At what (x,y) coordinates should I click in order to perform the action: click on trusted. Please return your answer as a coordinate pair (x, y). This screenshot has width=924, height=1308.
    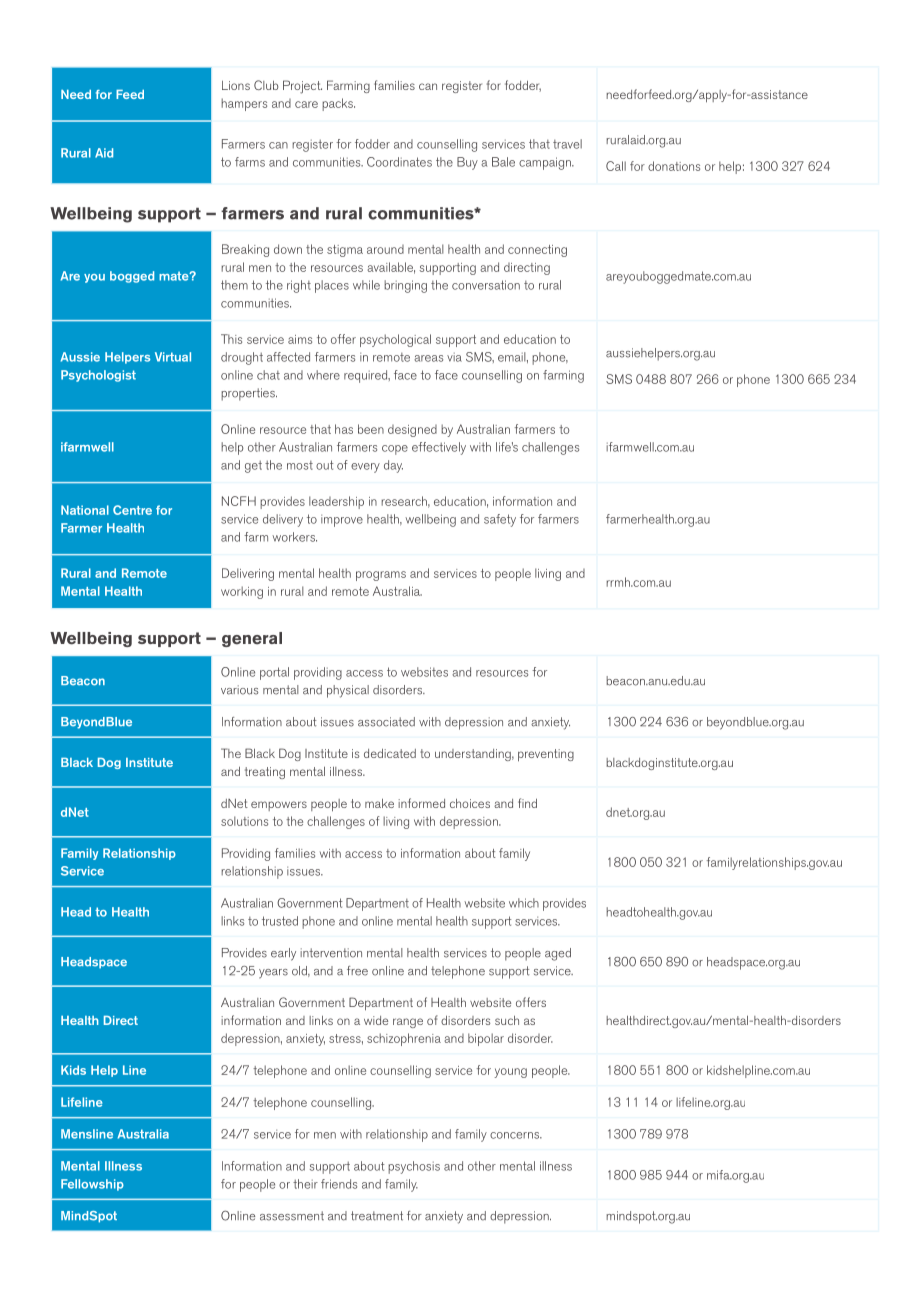
    Looking at the image, I should click on (280, 921).
